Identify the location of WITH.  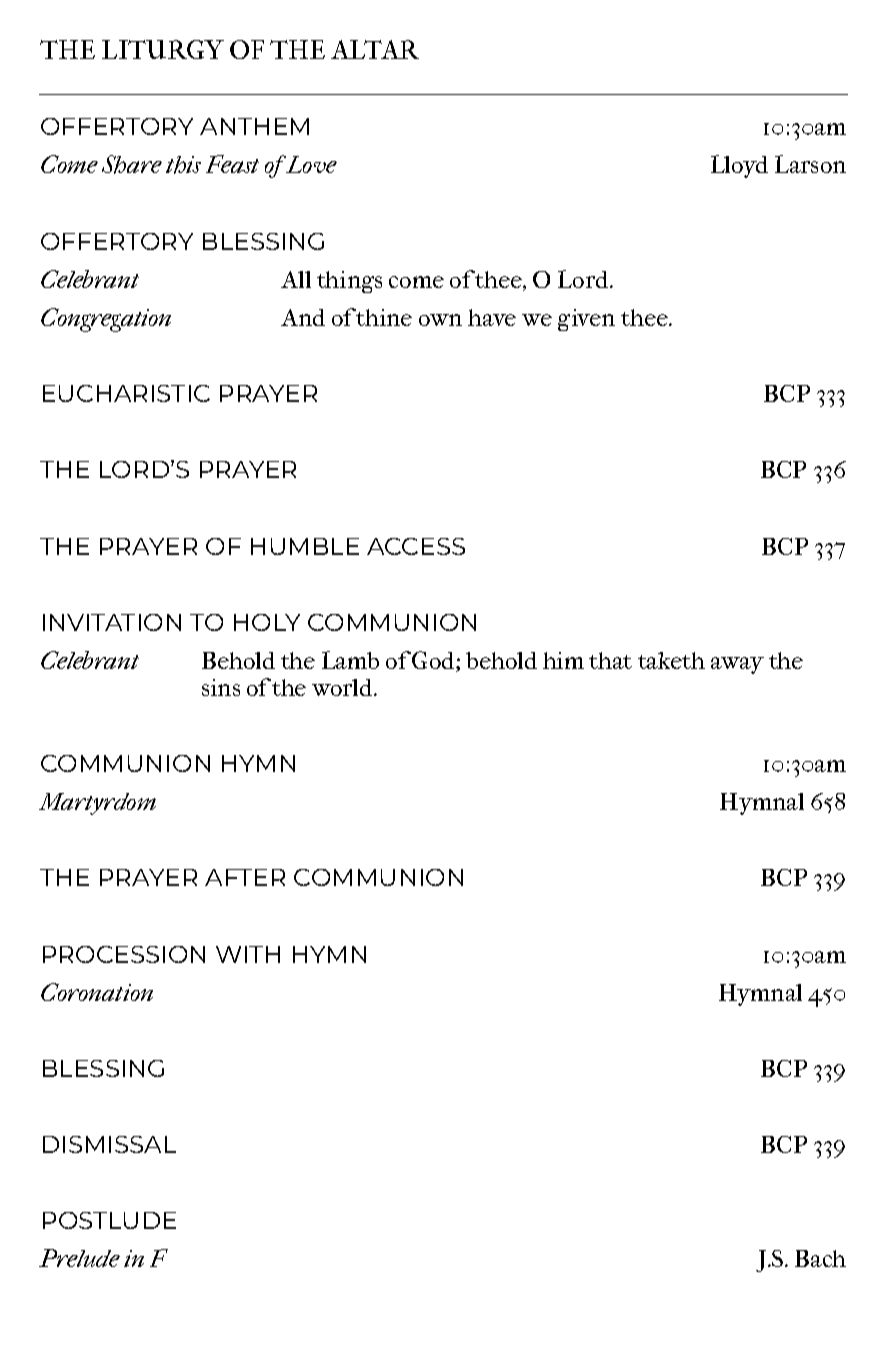
(248, 954).
